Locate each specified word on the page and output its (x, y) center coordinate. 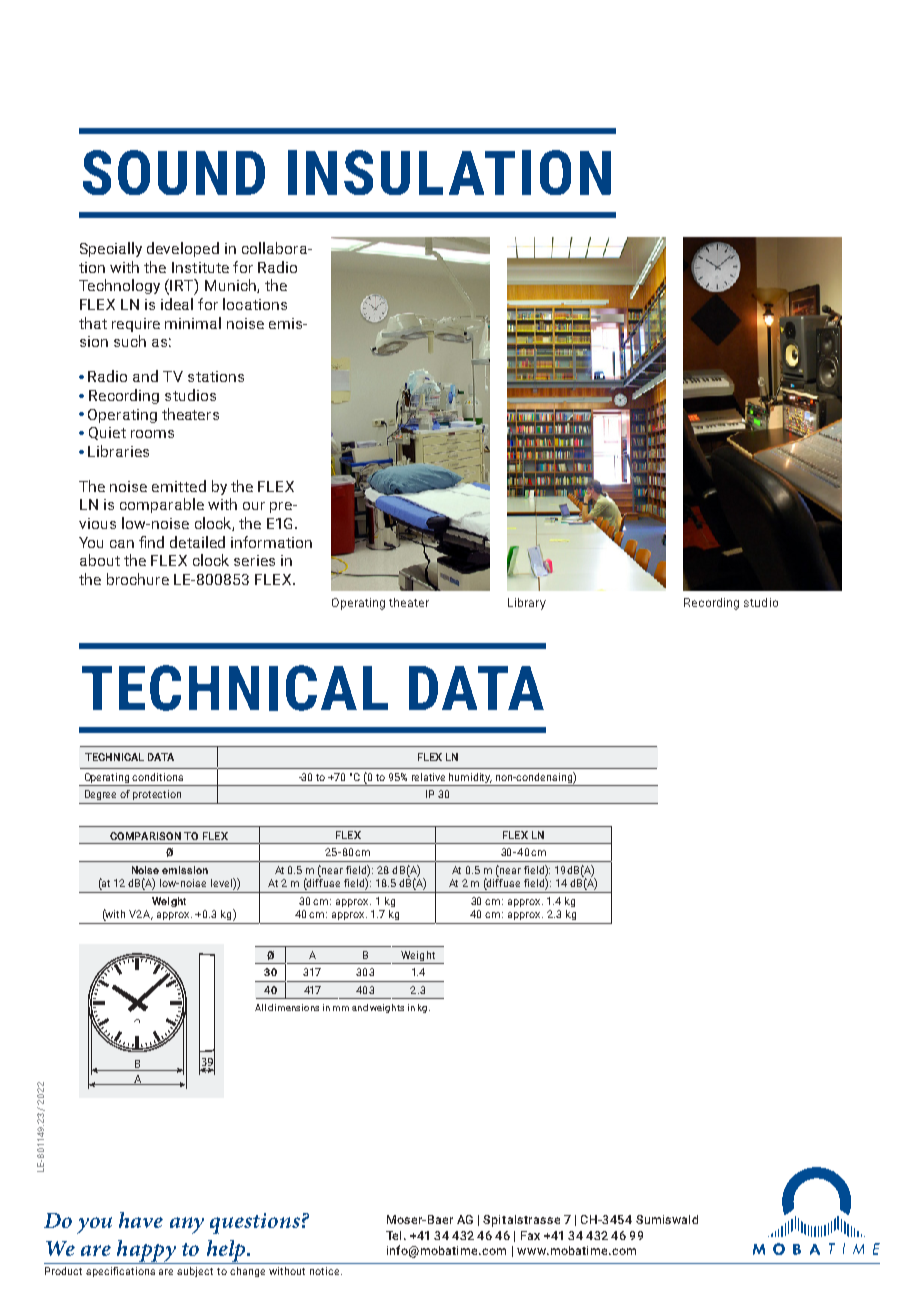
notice (326, 1271)
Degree (100, 795)
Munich (231, 286)
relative (428, 777)
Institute (200, 267)
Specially (111, 249)
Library (527, 604)
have (141, 1220)
